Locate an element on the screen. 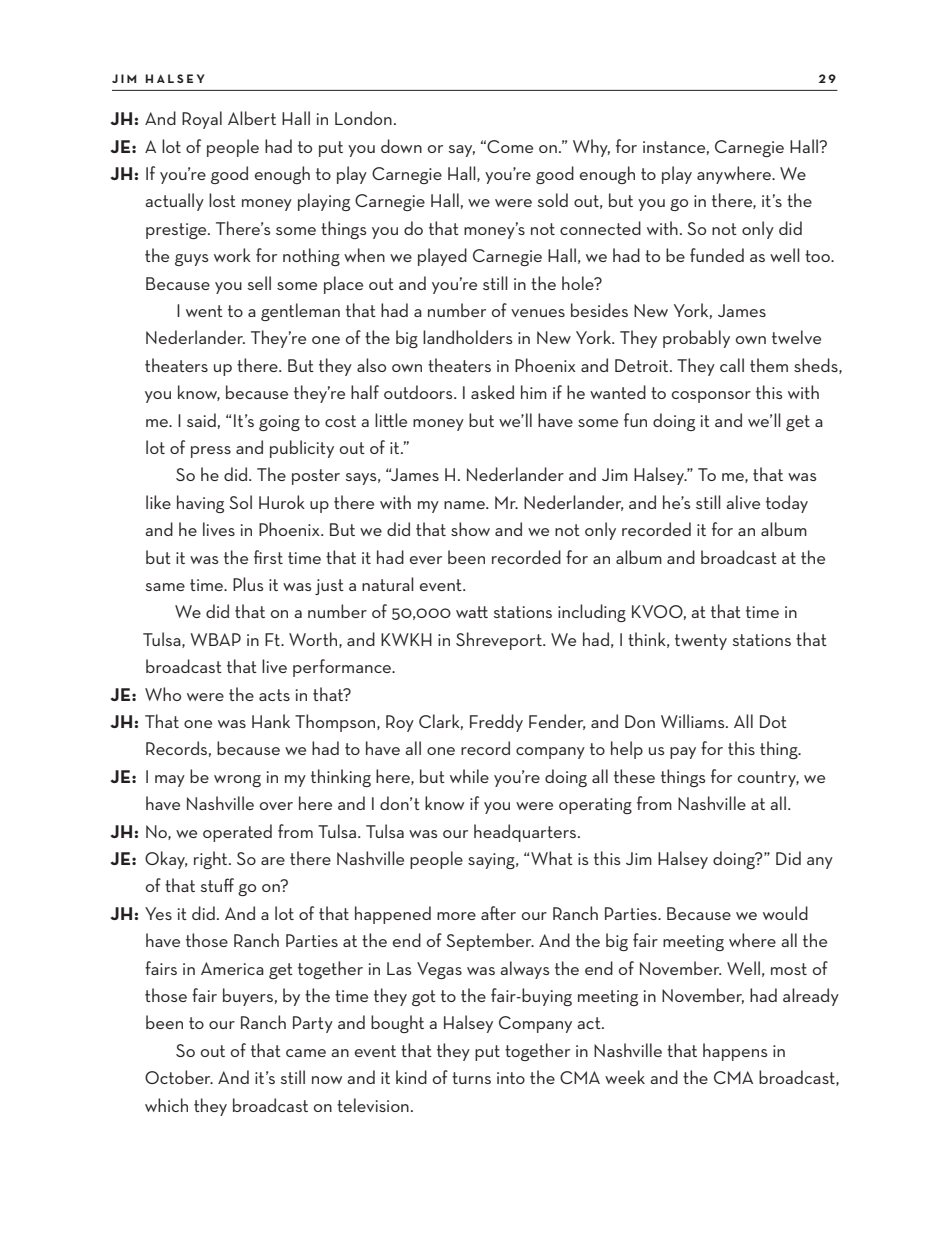  watt is located at coordinates (472, 612).
